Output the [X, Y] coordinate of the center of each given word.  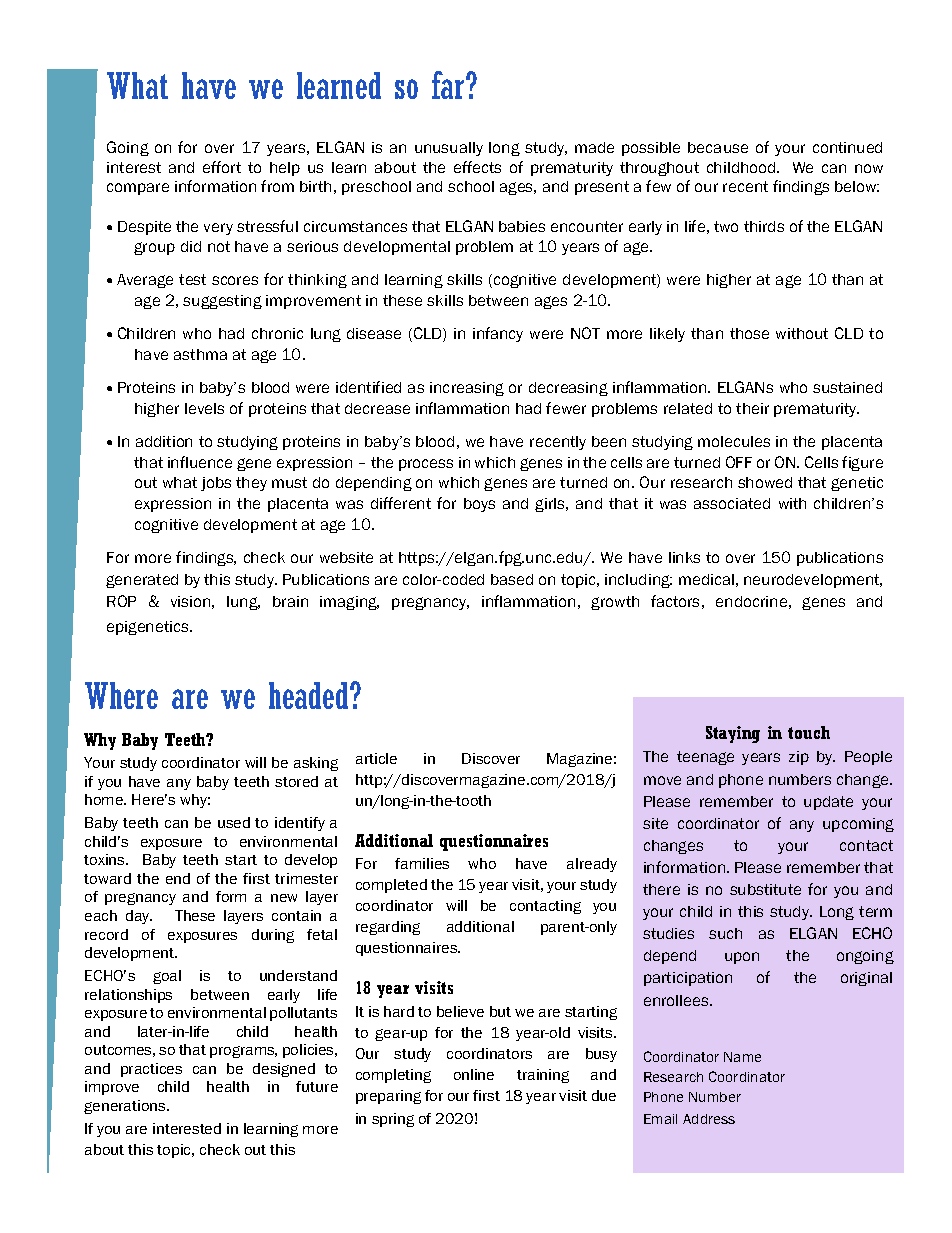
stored [296, 781]
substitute [765, 889]
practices [151, 1070]
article [376, 758]
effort [222, 167]
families [422, 863]
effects [477, 167]
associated [732, 503]
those [749, 333]
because [718, 147]
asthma [200, 354]
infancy [498, 334]
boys [479, 505]
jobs [216, 484]
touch [809, 732]
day [139, 917]
